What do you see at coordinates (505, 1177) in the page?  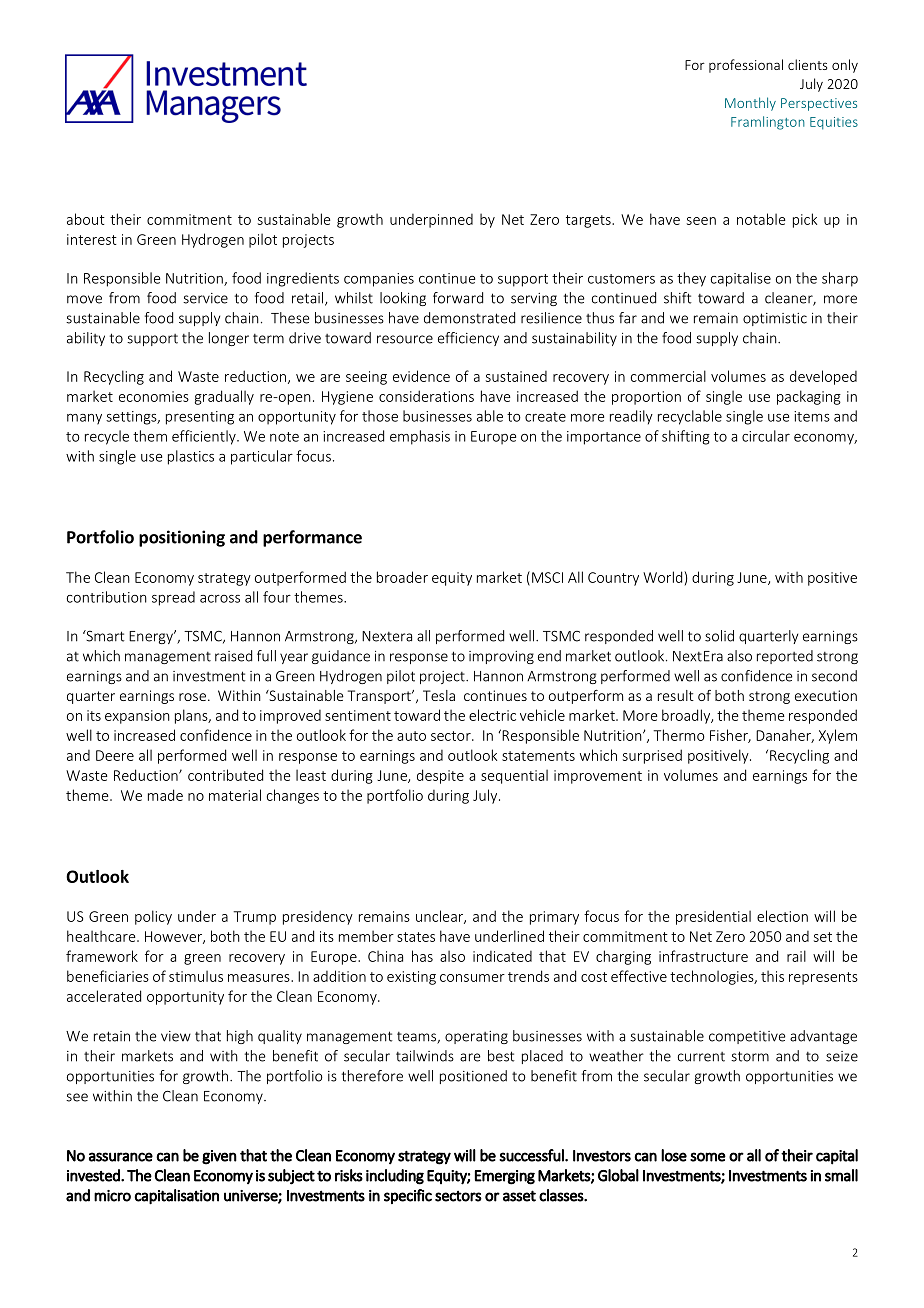 I see `Emerging` at bounding box center [505, 1177].
